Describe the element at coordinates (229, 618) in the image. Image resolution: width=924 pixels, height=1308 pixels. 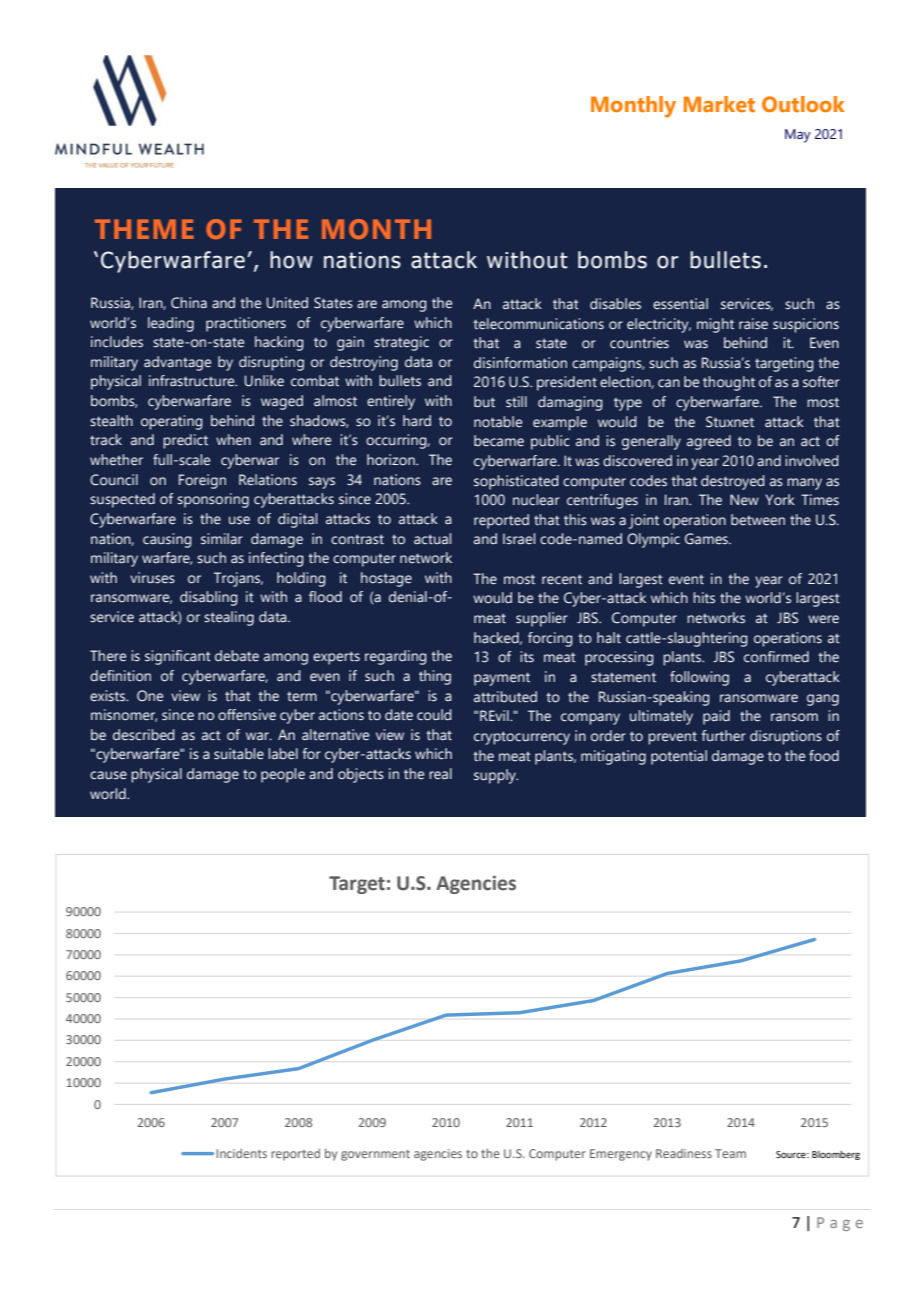
I see `stealing` at that location.
